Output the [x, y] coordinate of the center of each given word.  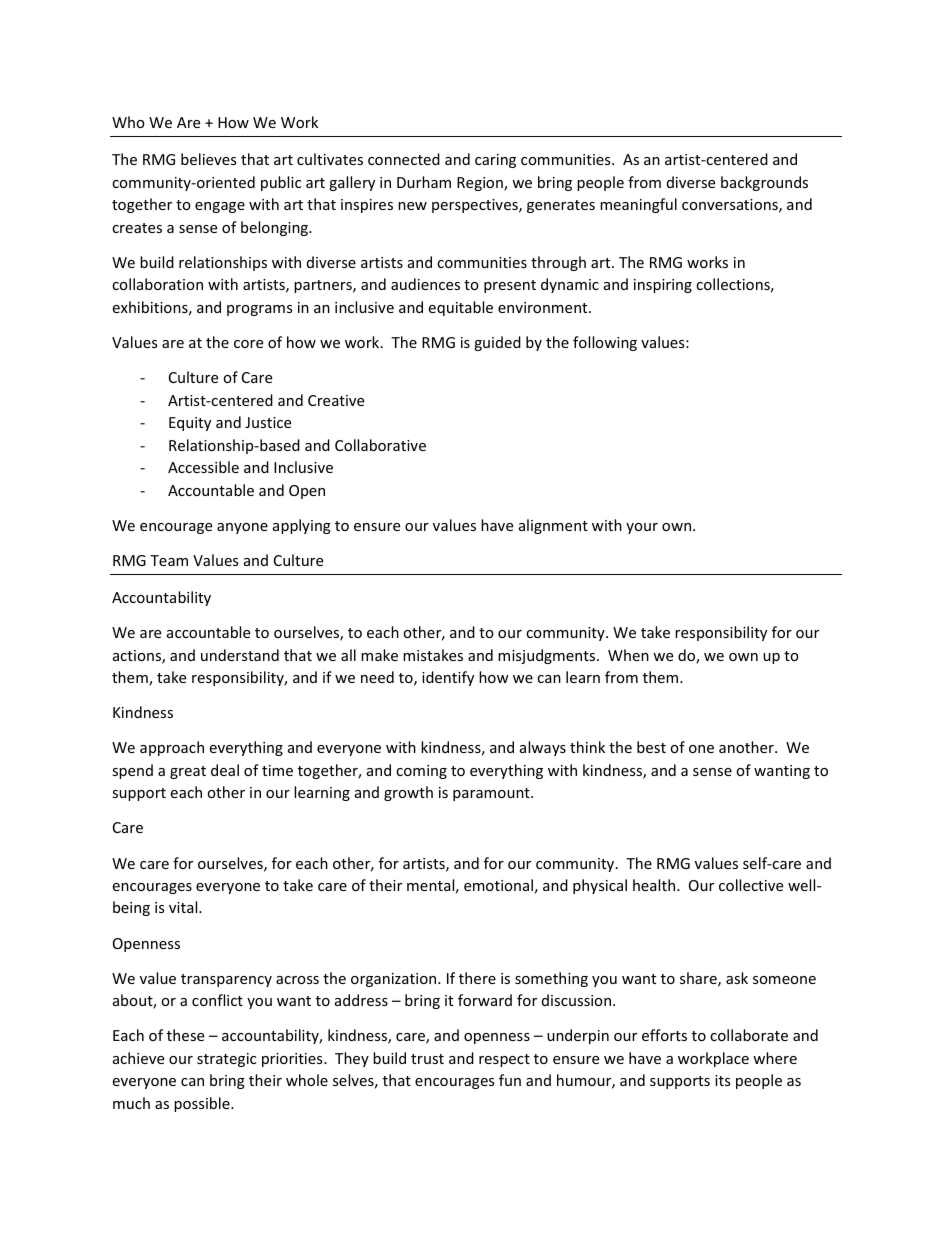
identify [448, 678]
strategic [226, 1060]
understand [240, 655]
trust [427, 1059]
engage [220, 207]
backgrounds [764, 183]
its [722, 1080]
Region [481, 184]
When [628, 655]
